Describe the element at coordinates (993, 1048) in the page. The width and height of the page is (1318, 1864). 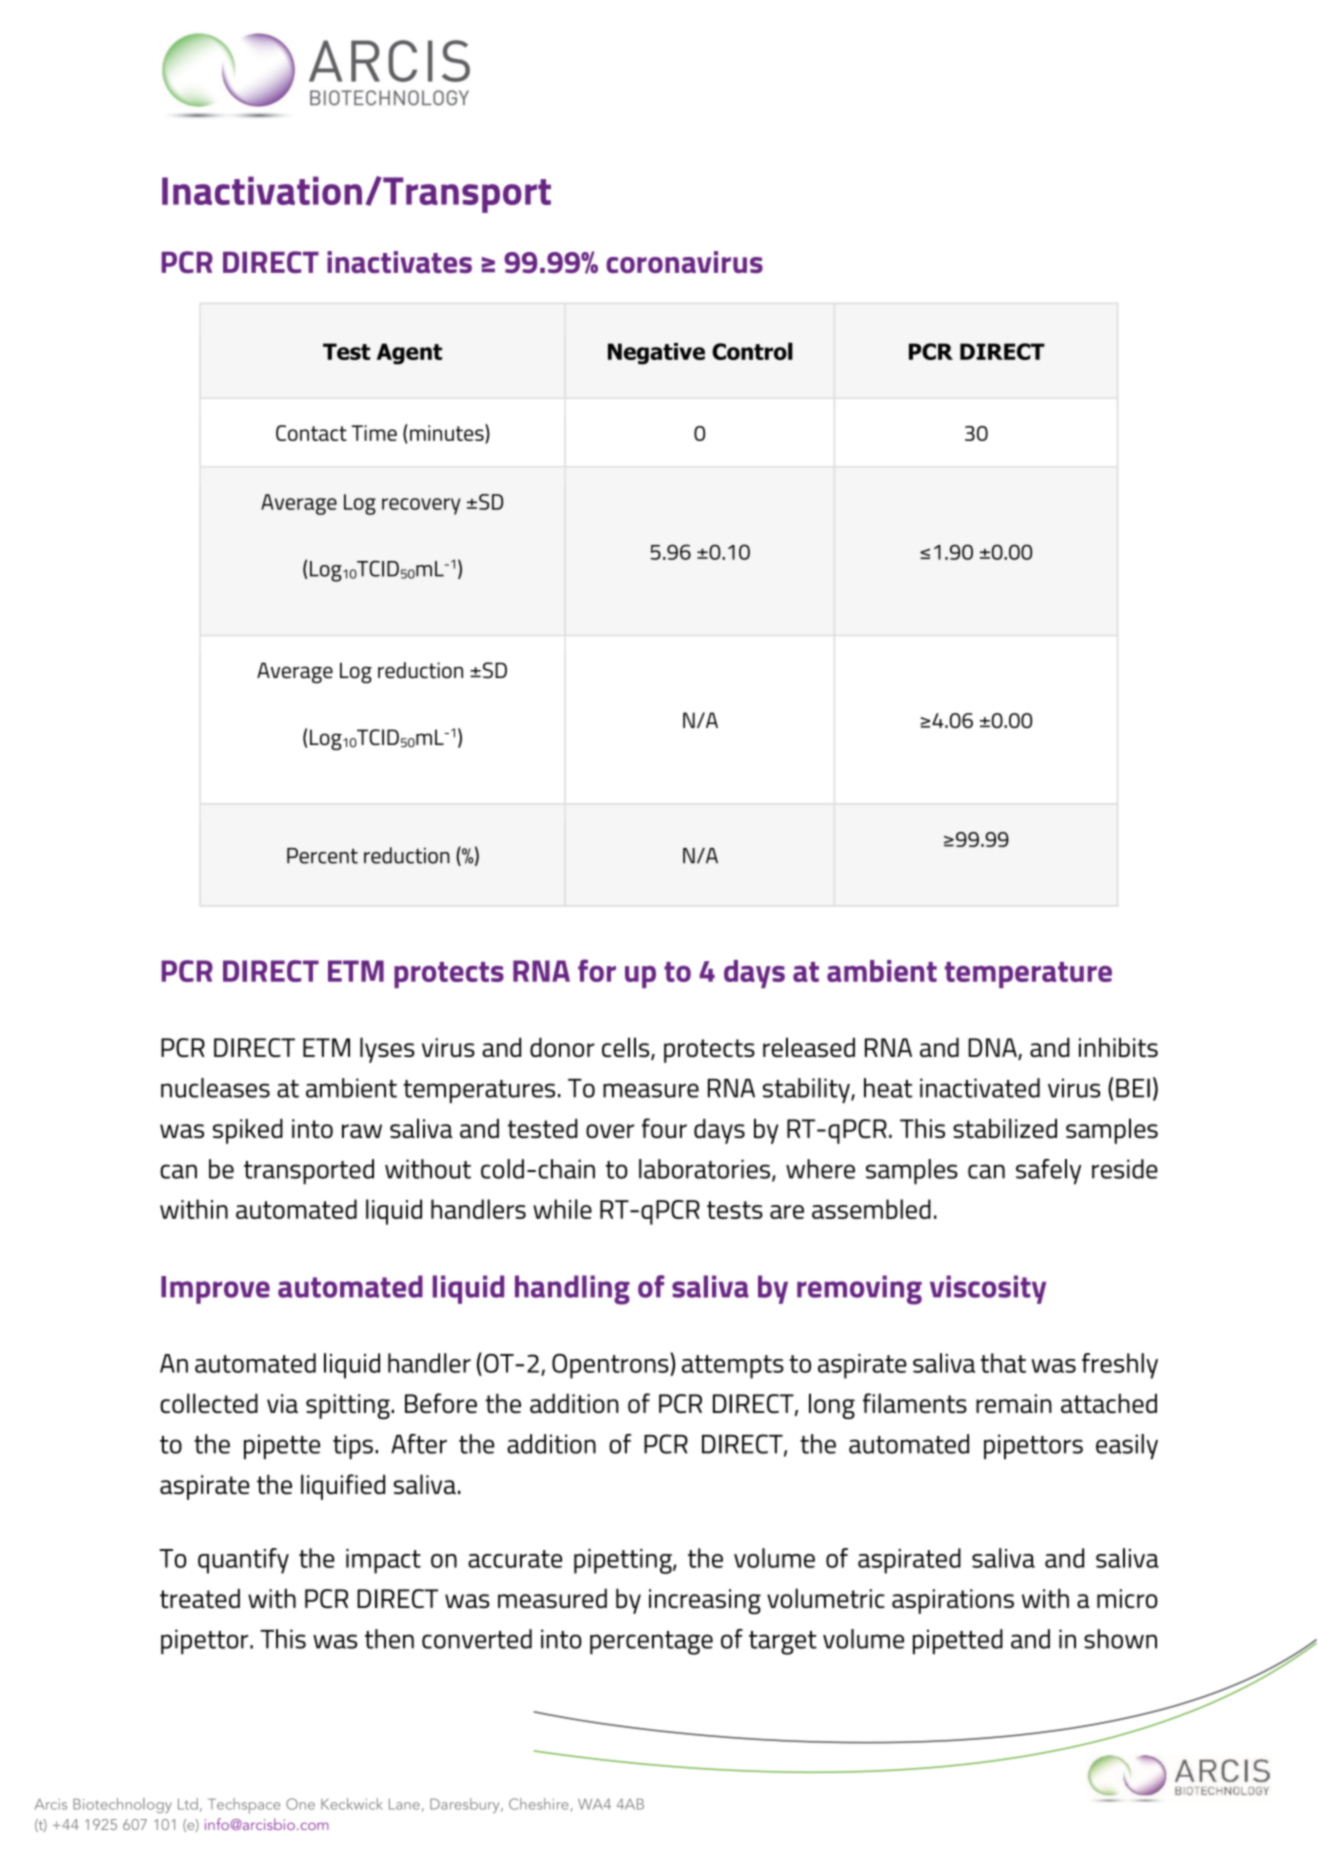
I see `DNA` at that location.
